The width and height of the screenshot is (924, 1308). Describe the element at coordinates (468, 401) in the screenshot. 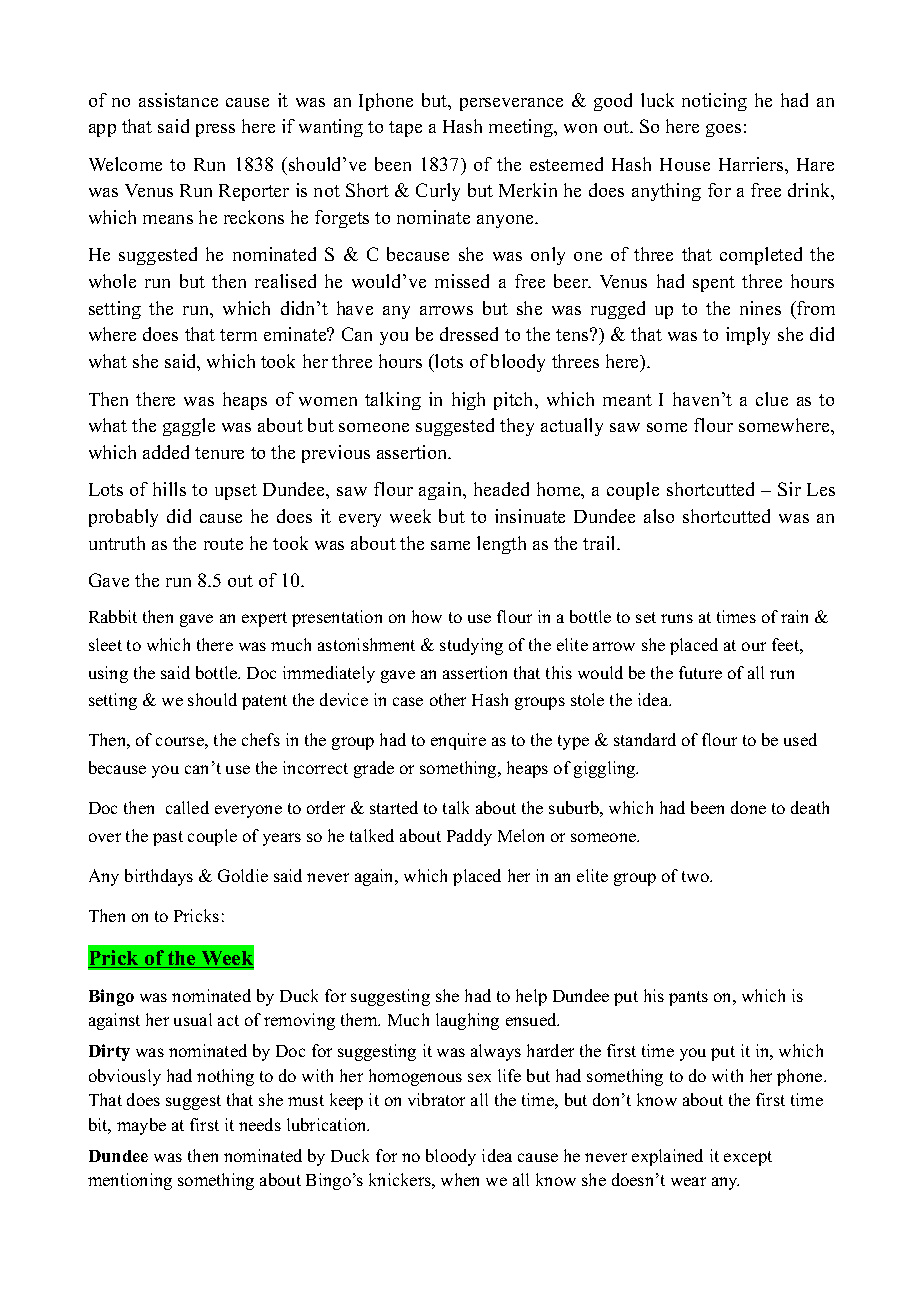

I see `high` at that location.
